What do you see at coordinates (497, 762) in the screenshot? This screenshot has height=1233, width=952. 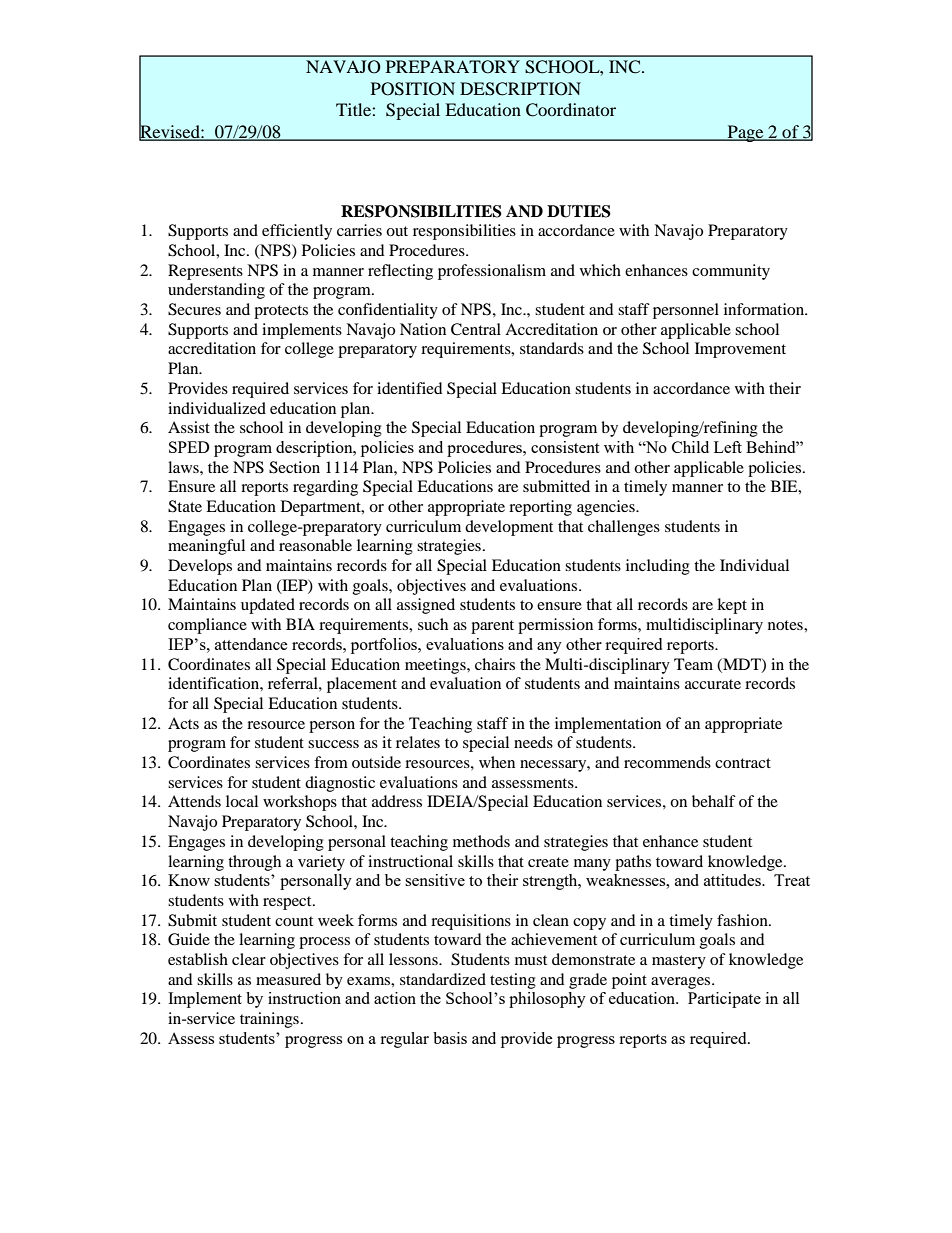 I see `when` at bounding box center [497, 762].
